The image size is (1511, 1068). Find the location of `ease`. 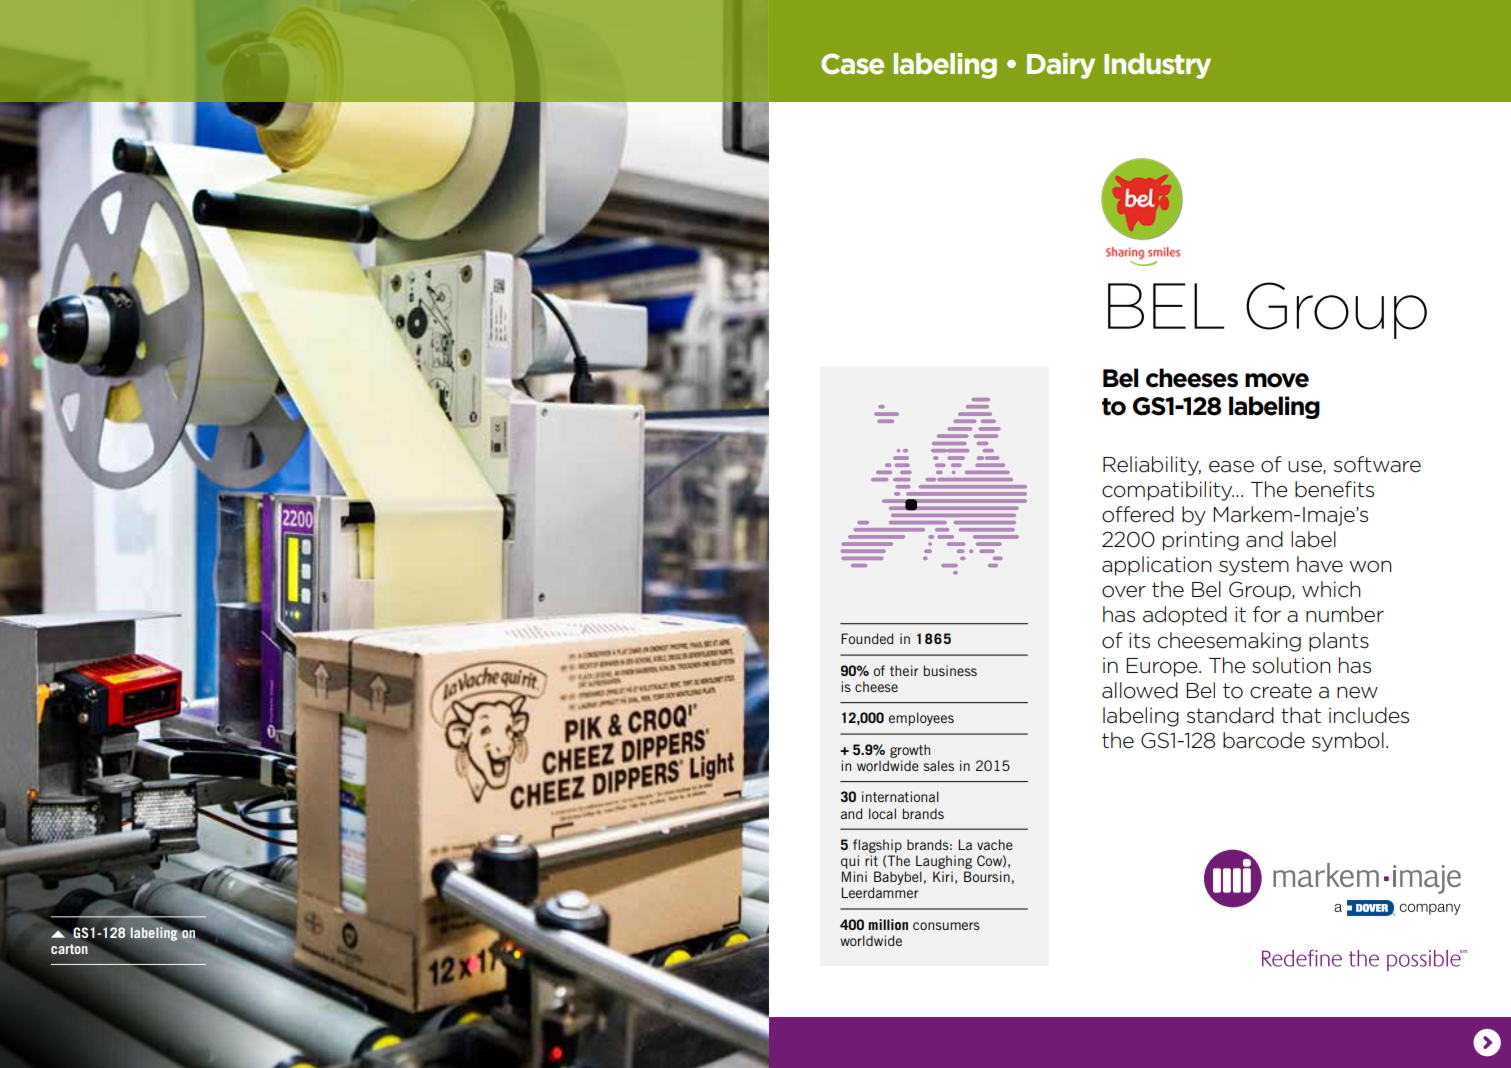

ease is located at coordinates (1231, 466).
